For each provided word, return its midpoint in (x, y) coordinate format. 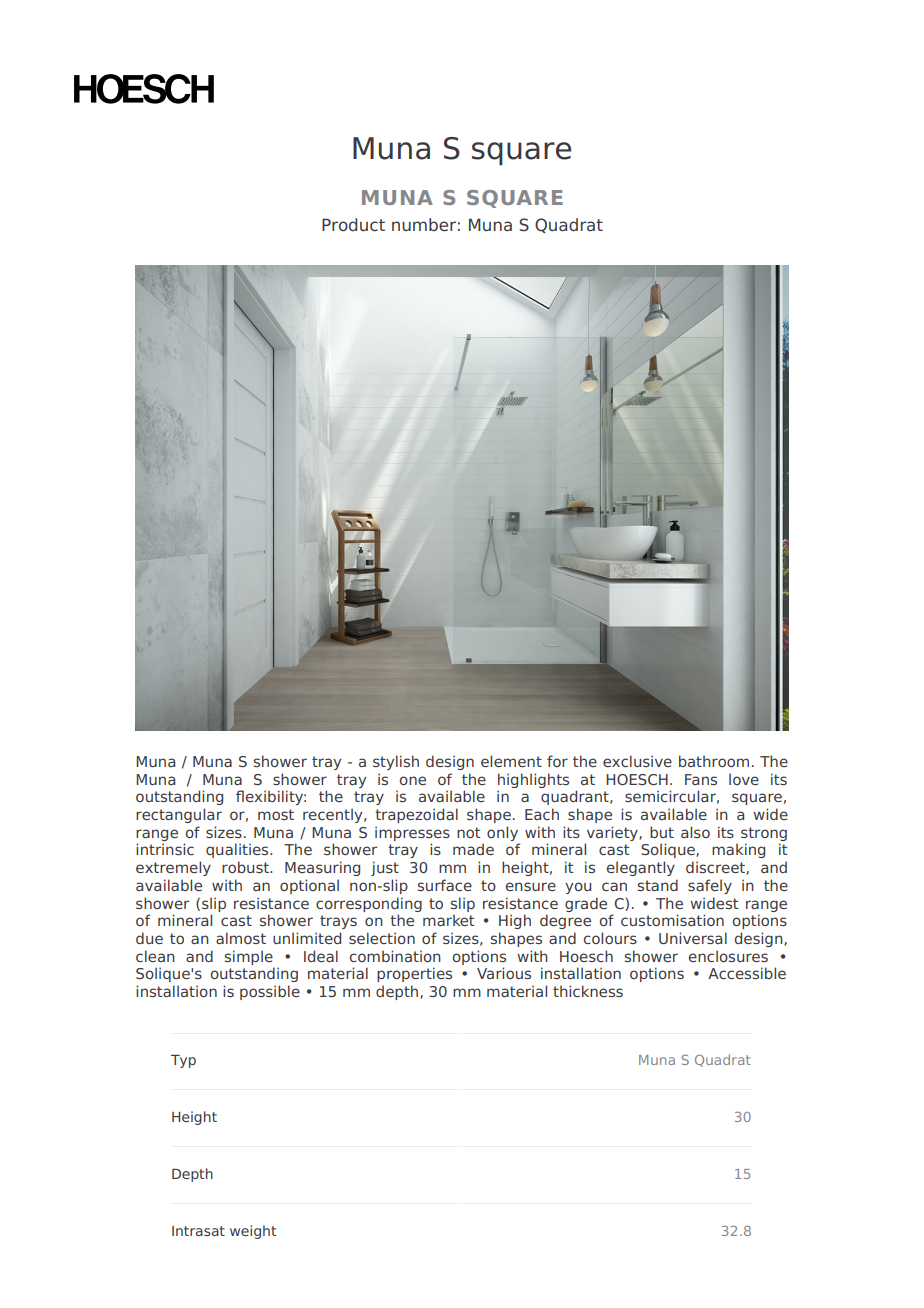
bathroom (714, 761)
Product (353, 224)
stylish (396, 762)
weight (253, 1232)
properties (414, 974)
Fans (701, 779)
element (511, 761)
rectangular (179, 815)
